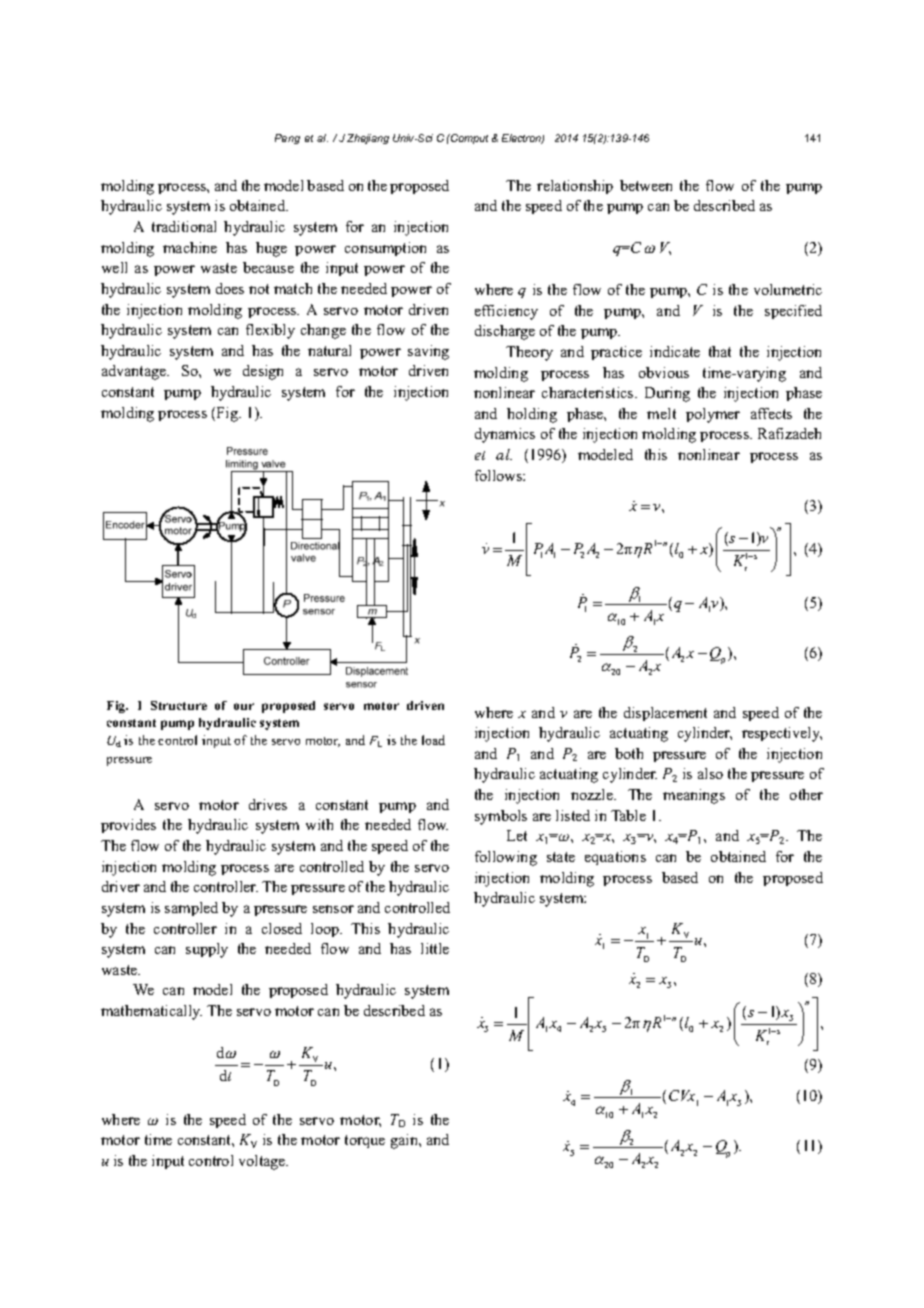 This screenshot has width=924, height=1308. I want to click on torque, so click(365, 1141).
